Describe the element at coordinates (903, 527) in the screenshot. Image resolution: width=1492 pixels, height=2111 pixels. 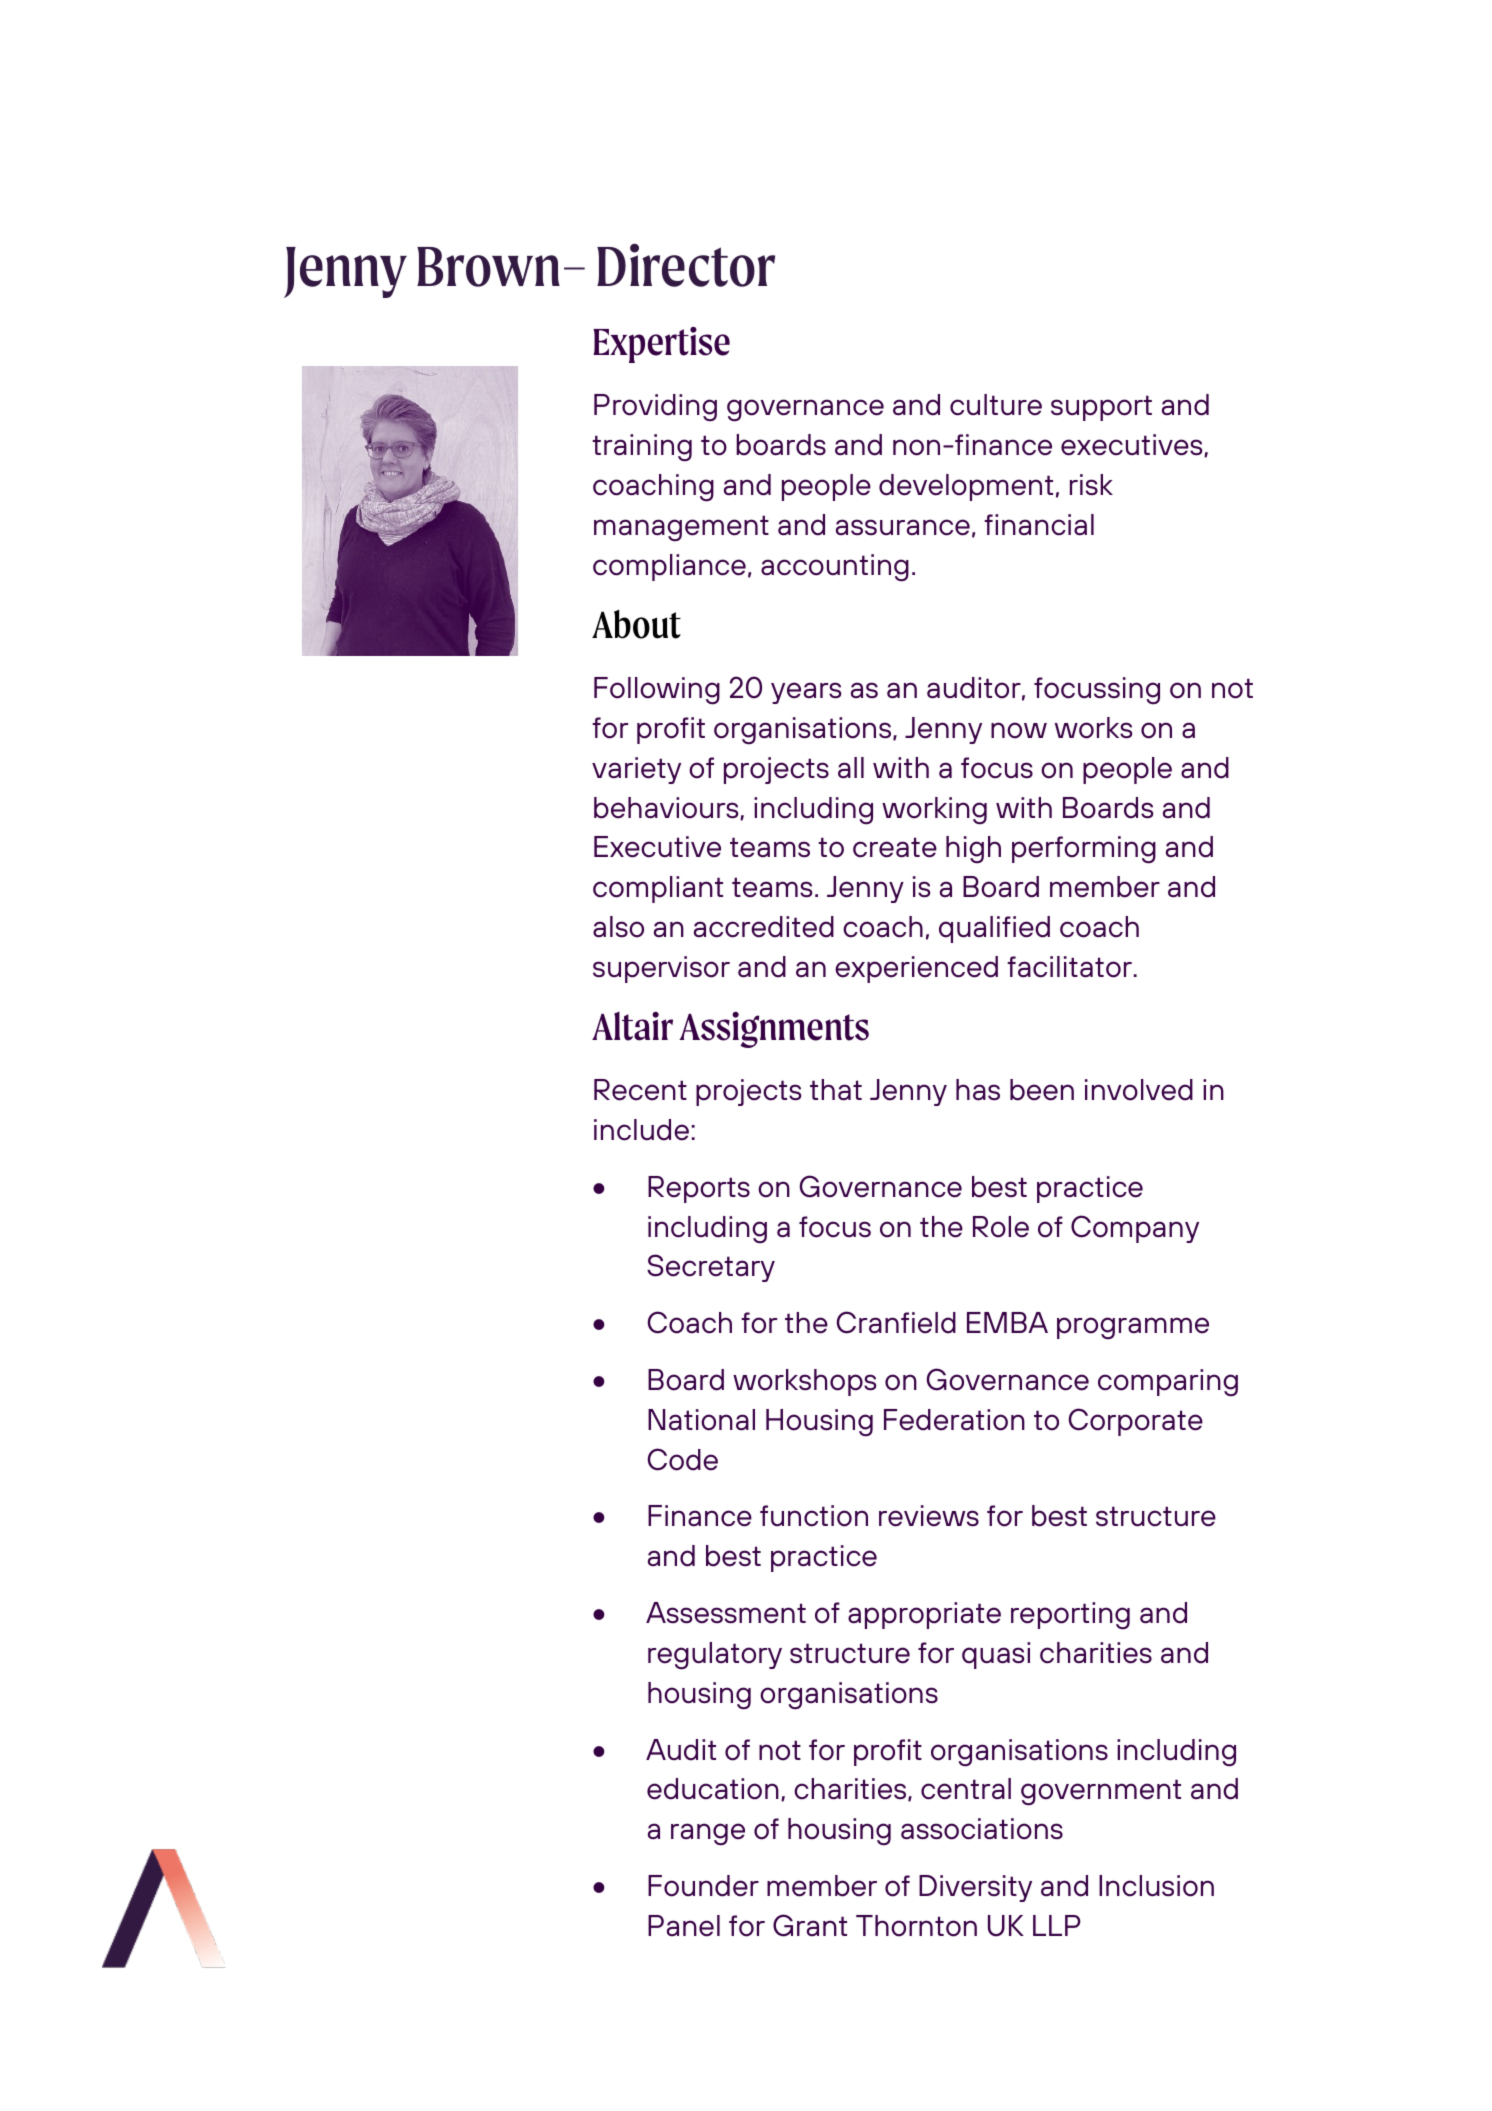
I see `assurance` at that location.
